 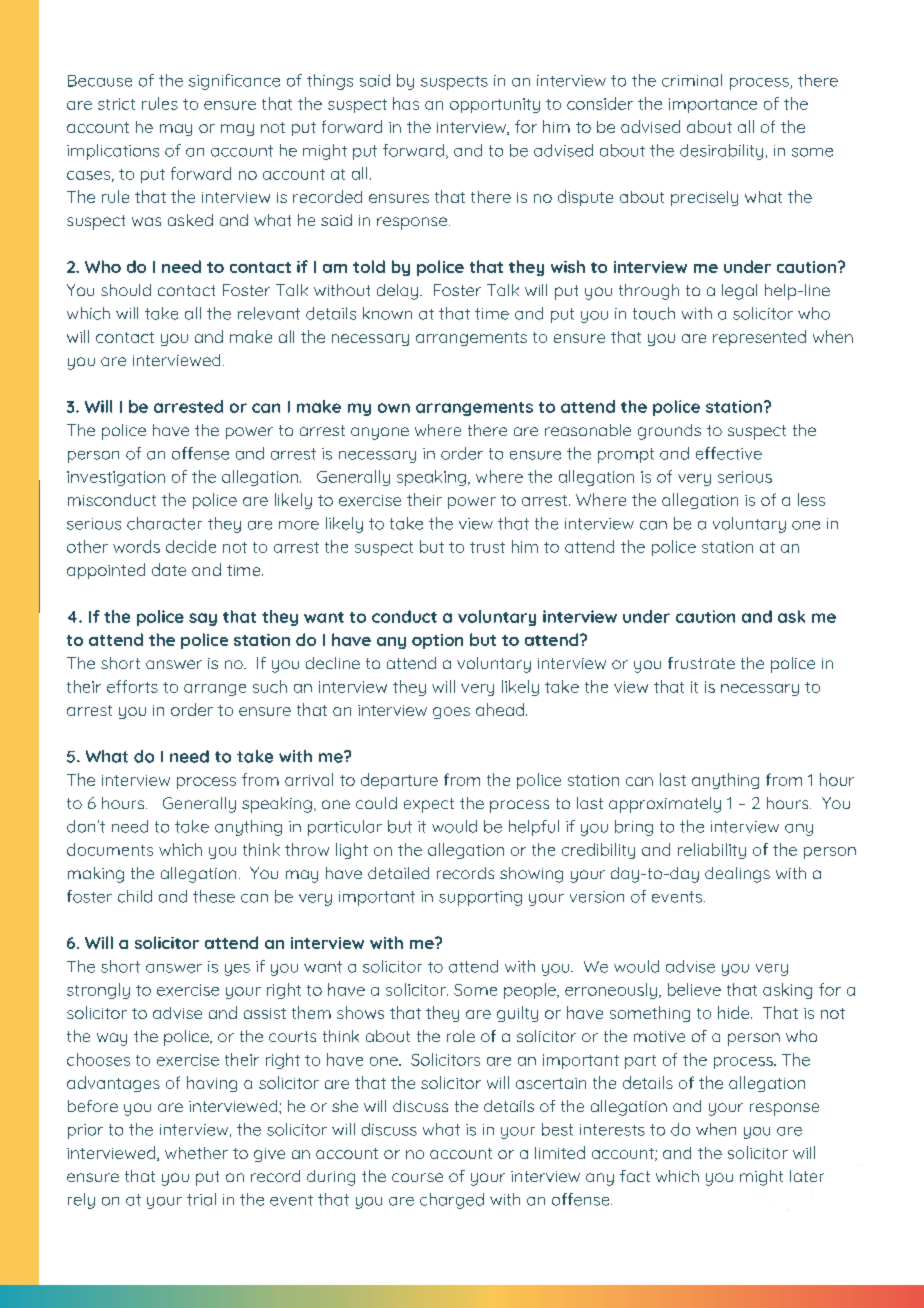 What do you see at coordinates (437, 641) in the screenshot?
I see `option` at bounding box center [437, 641].
